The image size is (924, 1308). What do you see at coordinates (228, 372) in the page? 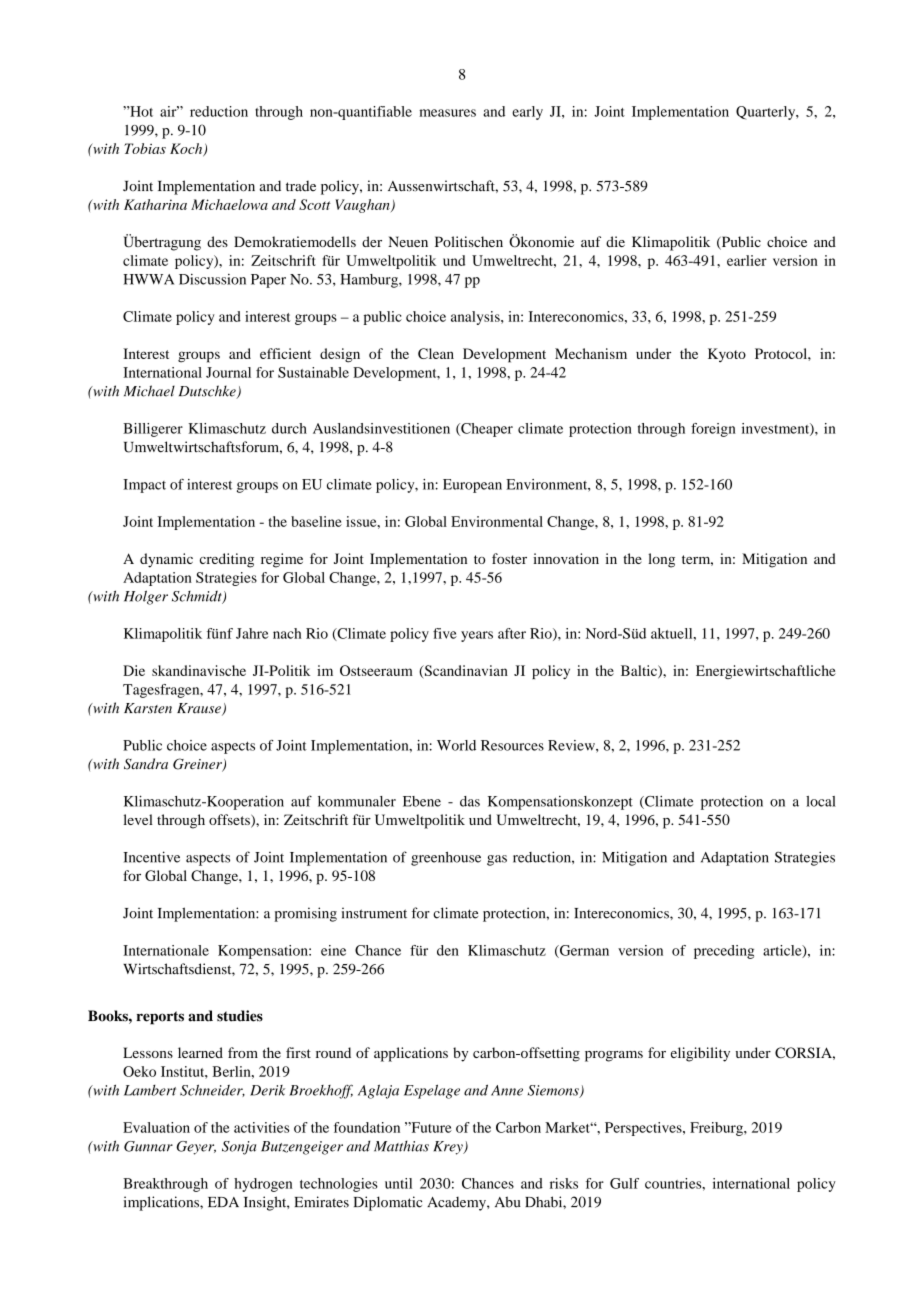
I see `Journal` at bounding box center [228, 372].
